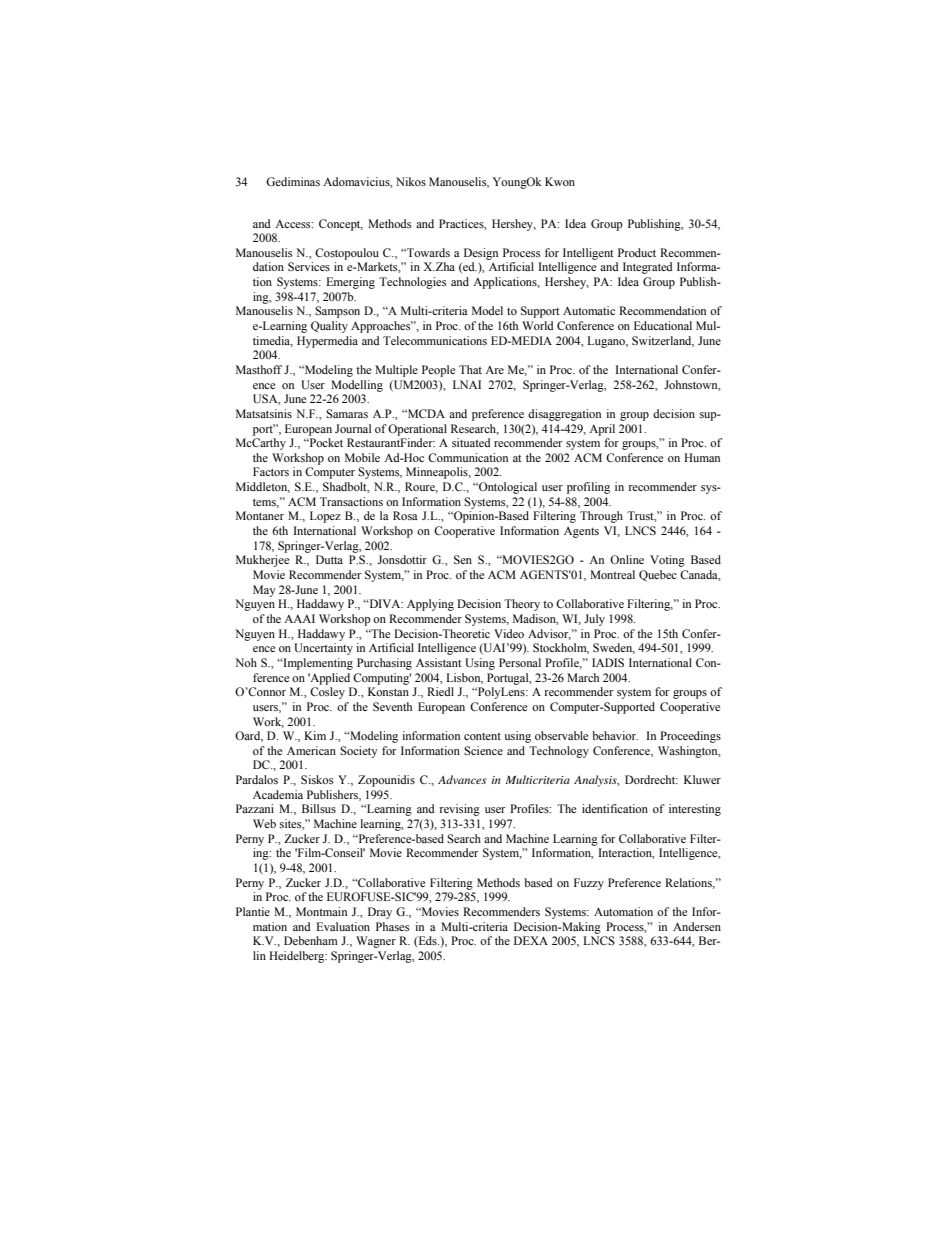  I want to click on Dray, so click(380, 913).
